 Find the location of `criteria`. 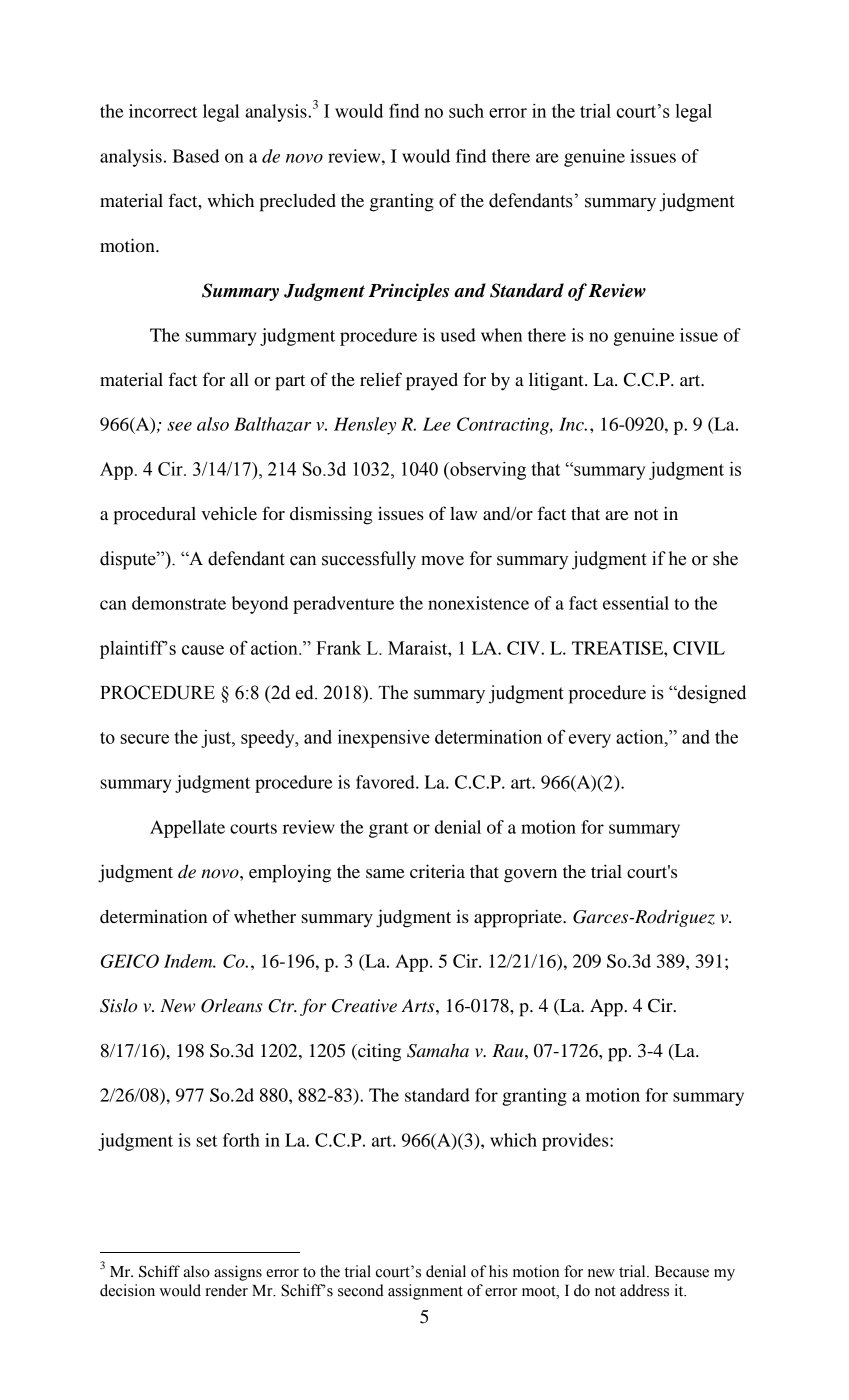

criteria is located at coordinates (437, 871).
